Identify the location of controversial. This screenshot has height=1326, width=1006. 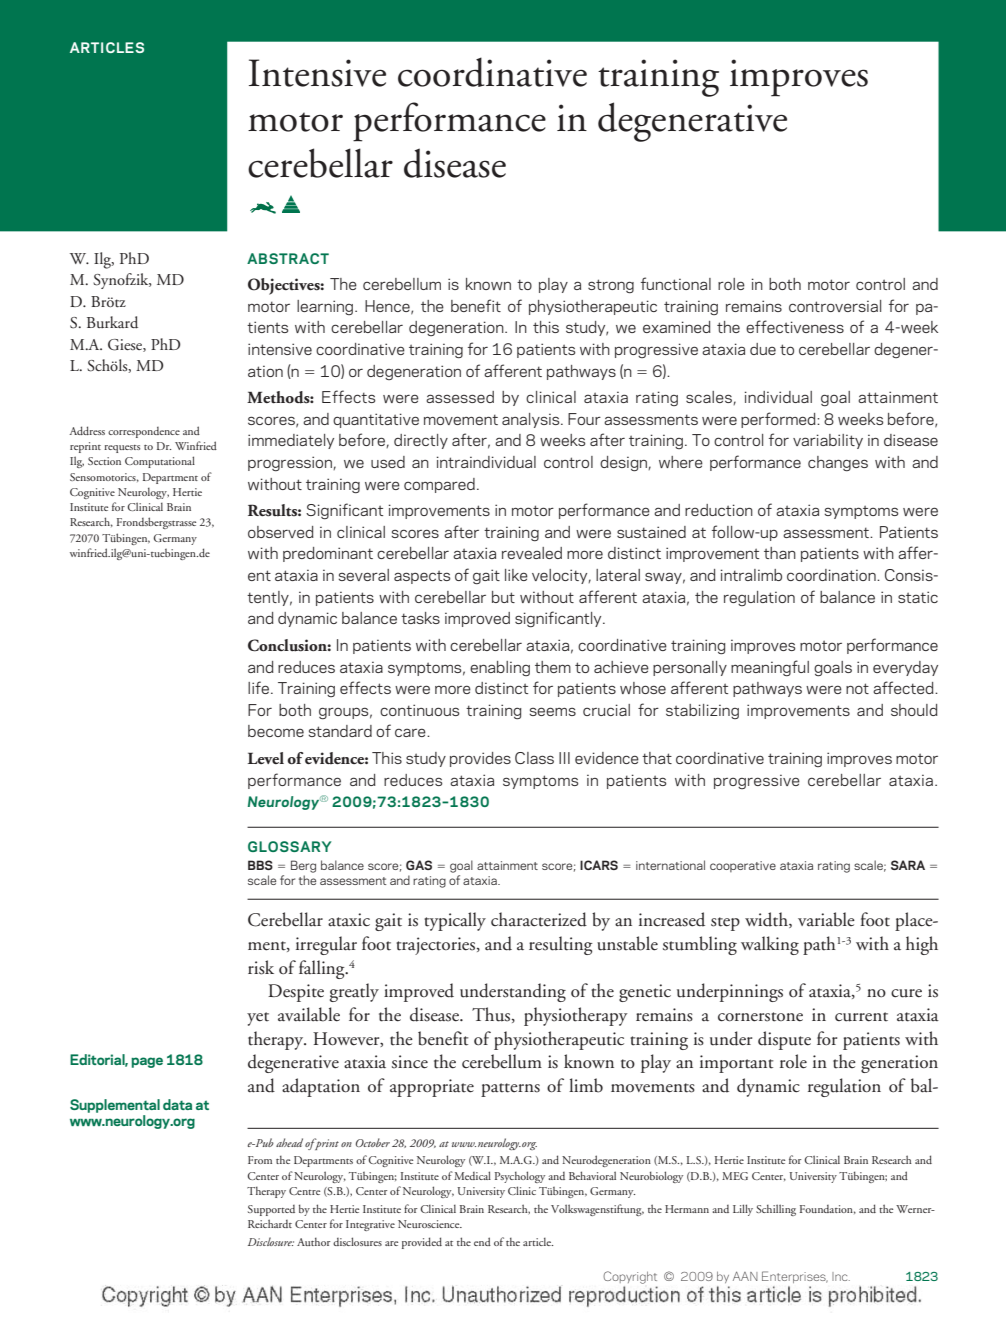
(835, 306).
